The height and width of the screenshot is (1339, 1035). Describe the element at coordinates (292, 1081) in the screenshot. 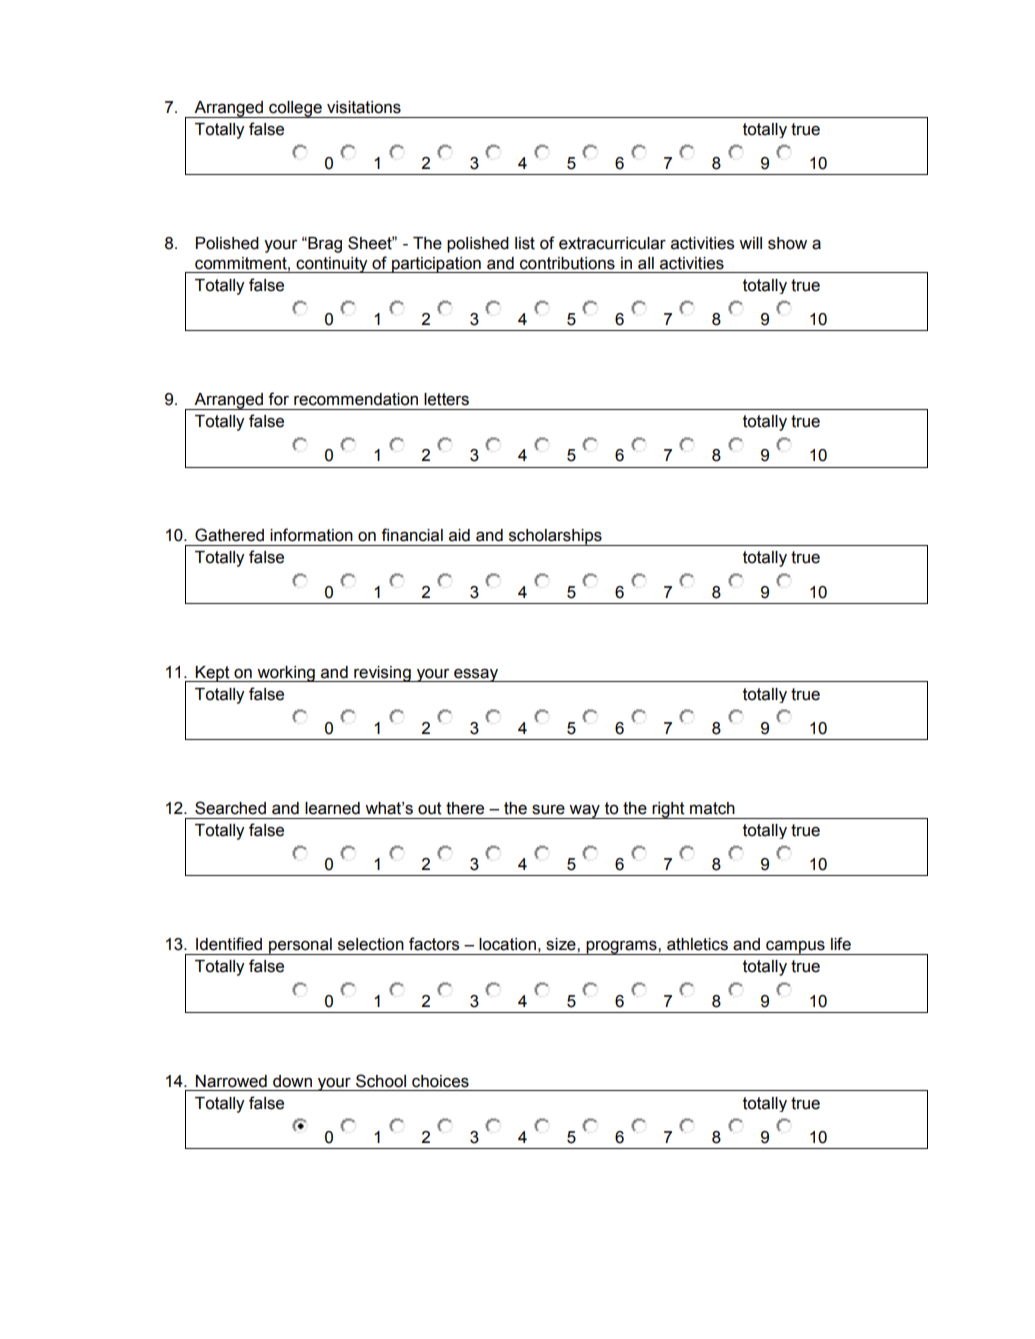

I see `down` at that location.
